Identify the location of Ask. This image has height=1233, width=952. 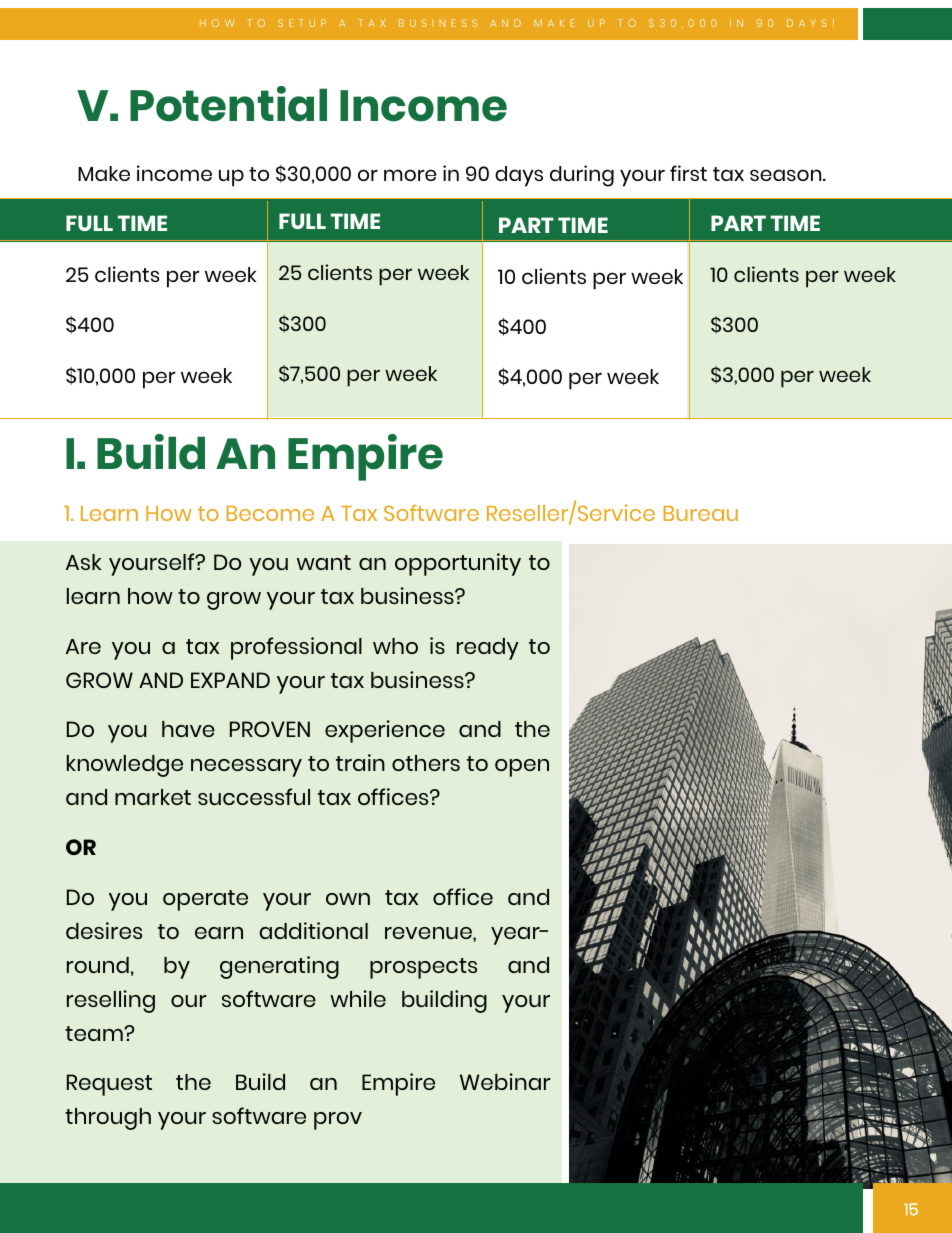
(83, 562).
